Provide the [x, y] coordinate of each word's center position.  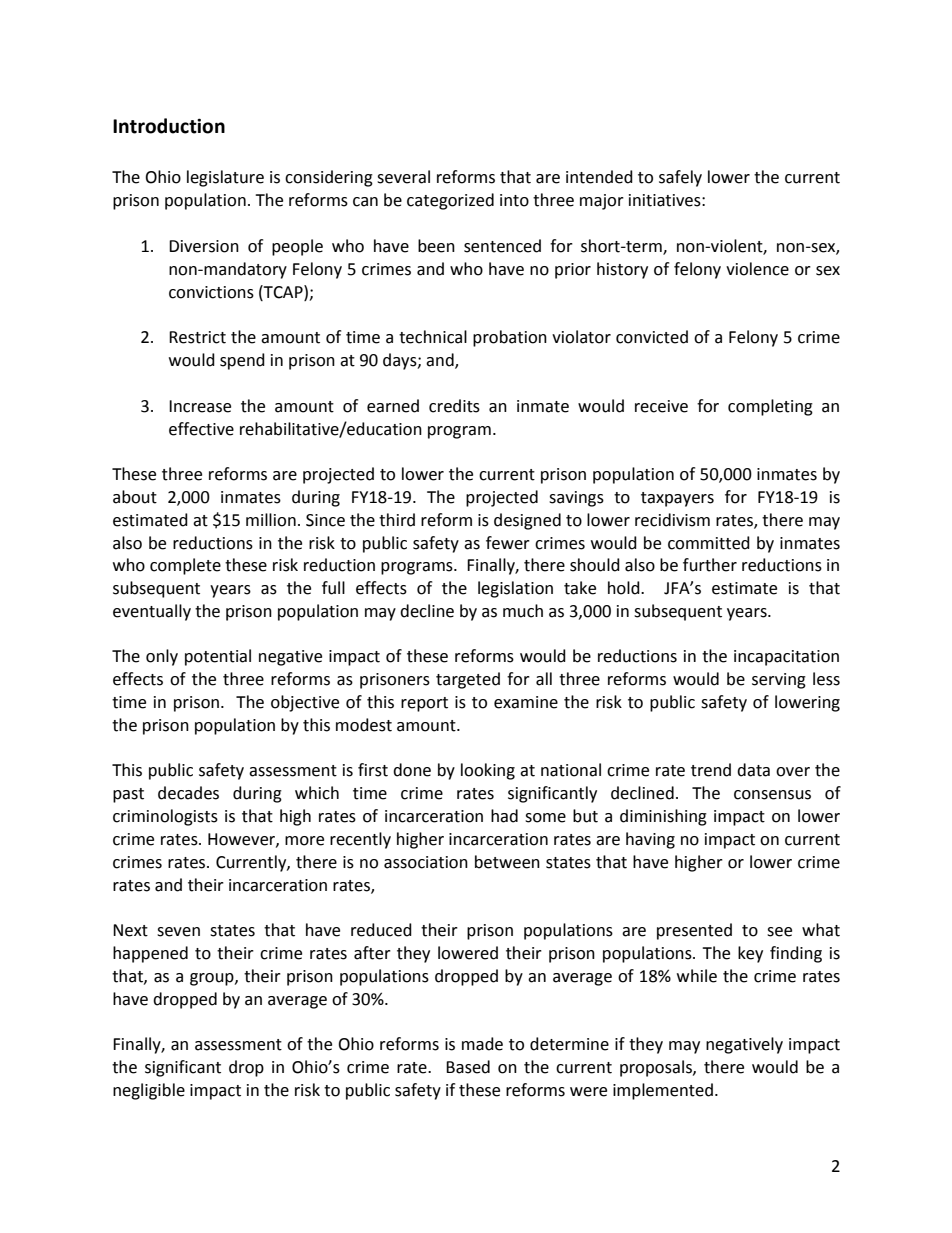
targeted [468, 680]
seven [178, 932]
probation [510, 338]
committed [709, 543]
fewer [508, 543]
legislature [225, 178]
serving [779, 681]
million [271, 520]
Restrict [197, 337]
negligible [149, 1091]
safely [680, 178]
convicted [652, 337]
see [779, 932]
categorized [450, 201]
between [507, 862]
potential [218, 657]
